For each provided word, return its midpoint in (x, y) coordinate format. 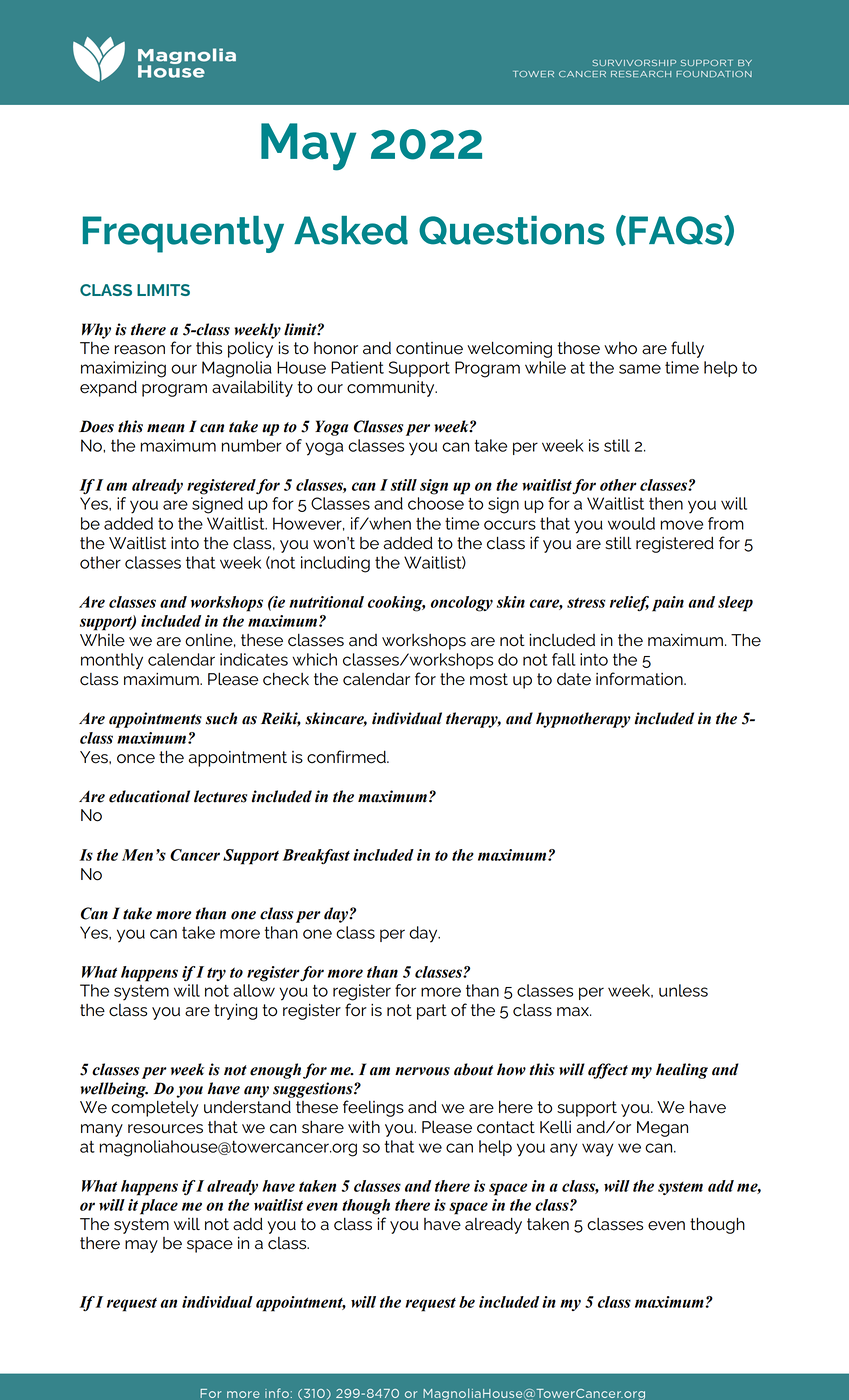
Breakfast (316, 856)
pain (668, 604)
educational (149, 796)
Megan (662, 1129)
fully (687, 349)
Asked (351, 230)
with (364, 1127)
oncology (462, 604)
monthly (112, 661)
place (159, 1207)
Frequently (183, 234)
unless (683, 990)
